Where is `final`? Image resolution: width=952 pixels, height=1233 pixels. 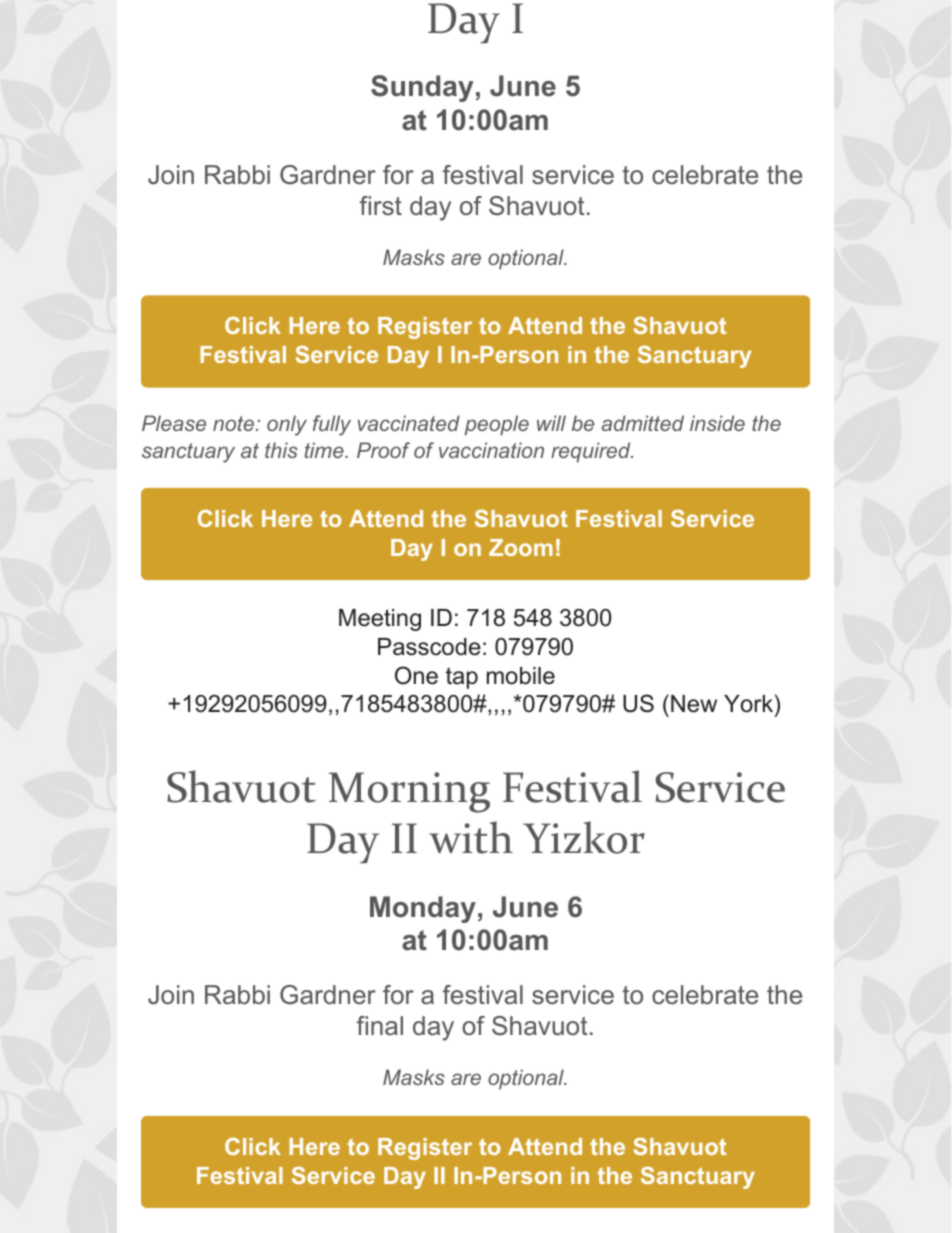 final is located at coordinates (380, 1026).
